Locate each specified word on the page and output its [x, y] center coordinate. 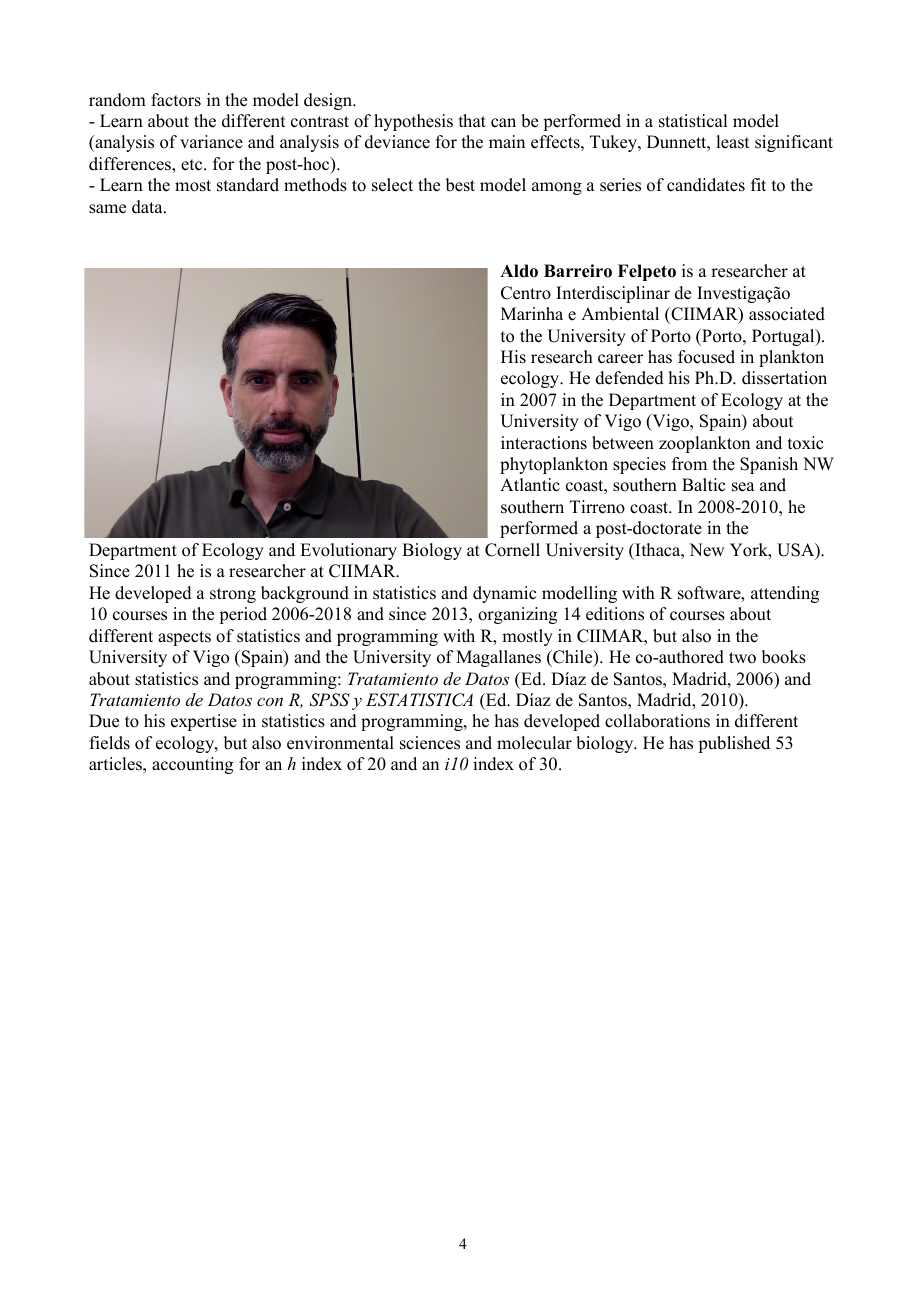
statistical [693, 121]
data [148, 207]
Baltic [703, 485]
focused [706, 357]
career [620, 359]
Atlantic [530, 485]
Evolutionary [348, 551]
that [472, 120]
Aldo [519, 271]
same [107, 209]
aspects [184, 638]
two [742, 658]
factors [176, 100]
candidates [706, 185]
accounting [192, 765]
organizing [517, 615]
